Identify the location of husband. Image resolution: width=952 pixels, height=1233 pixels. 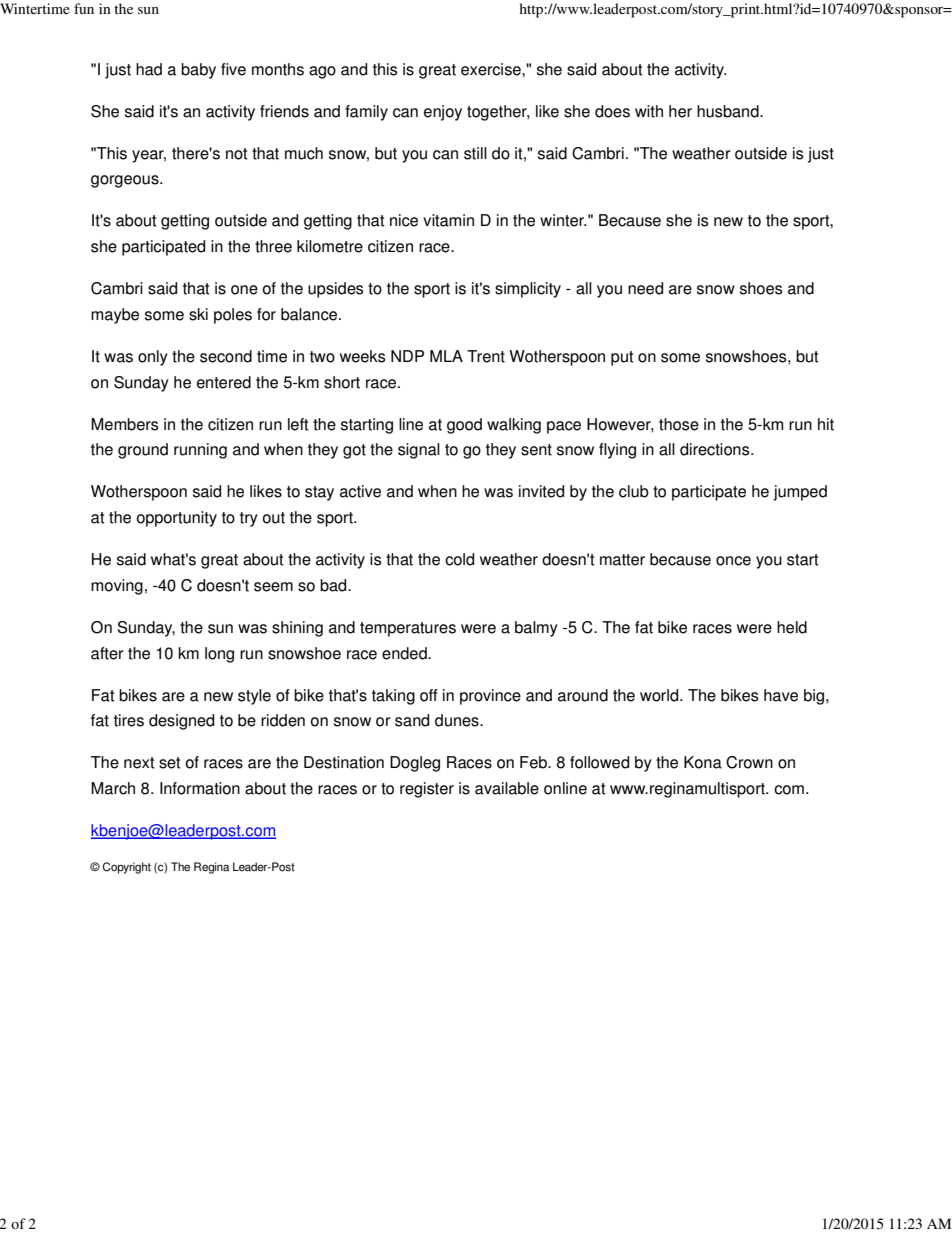
(729, 111).
